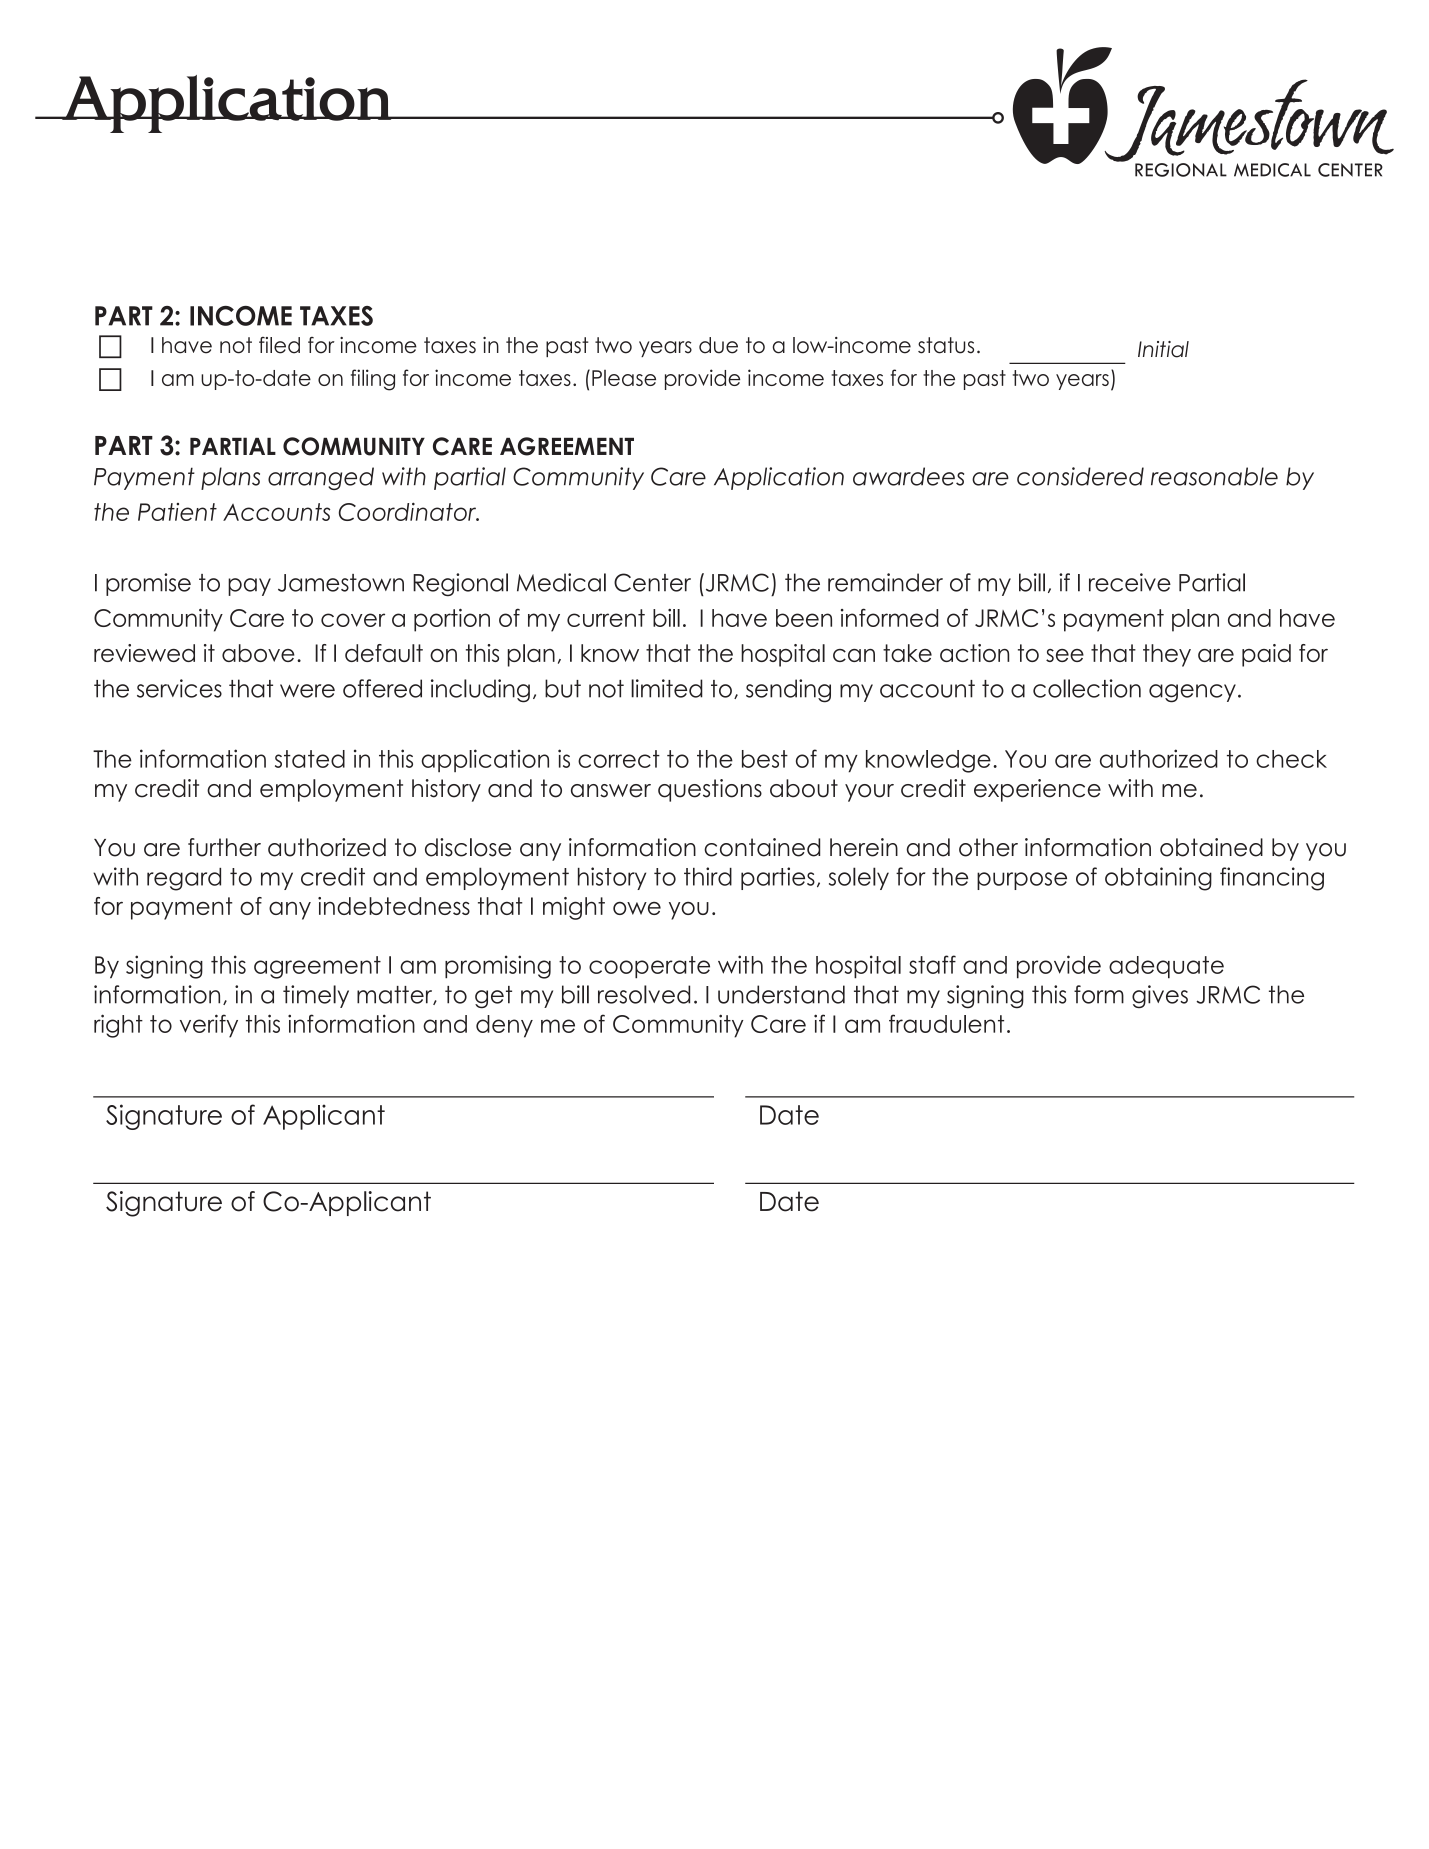 The width and height of the screenshot is (1429, 1849). What do you see at coordinates (1192, 693) in the screenshot?
I see `agency` at bounding box center [1192, 693].
